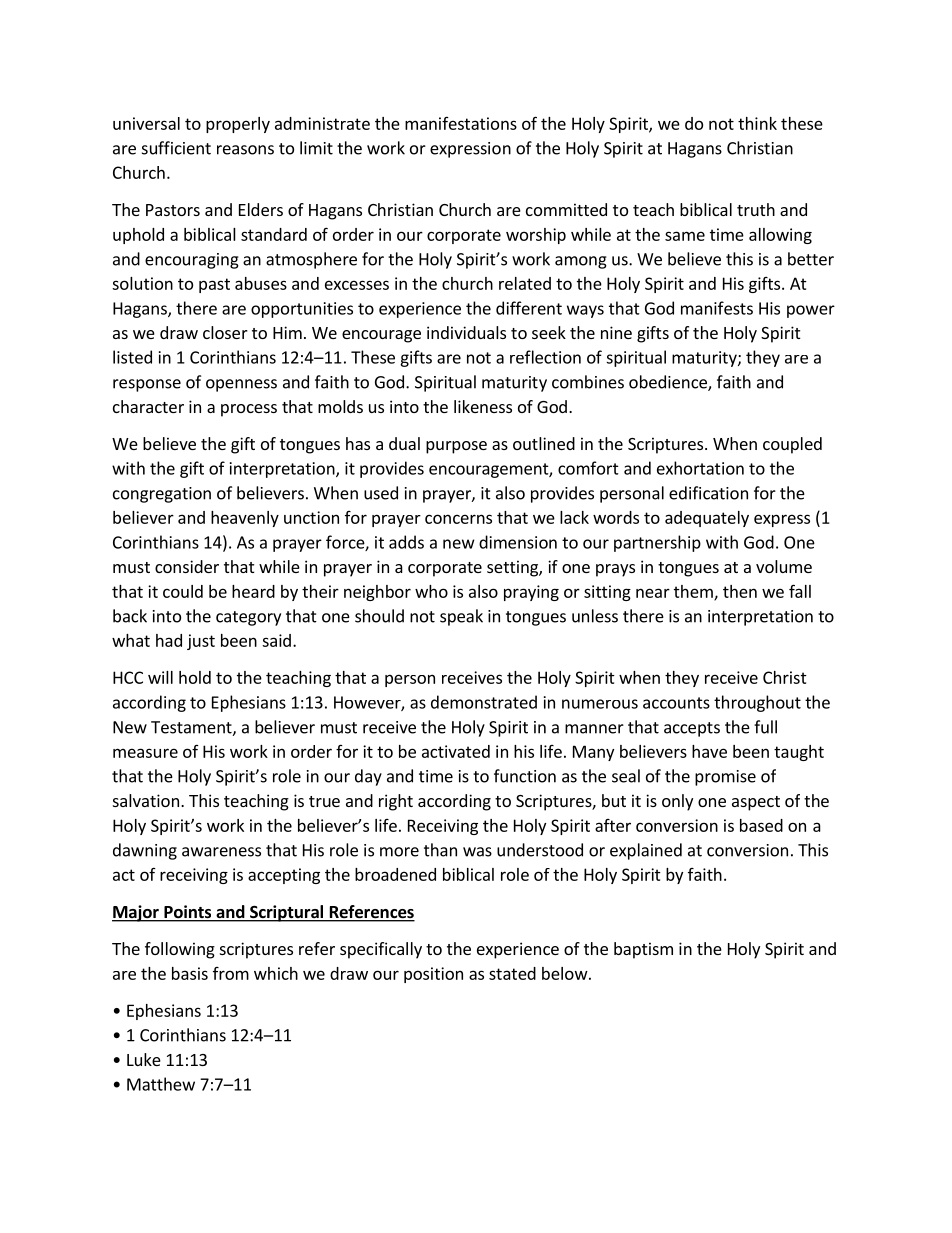 The width and height of the document is (952, 1233). What do you see at coordinates (176, 148) in the document?
I see `sufficient` at bounding box center [176, 148].
